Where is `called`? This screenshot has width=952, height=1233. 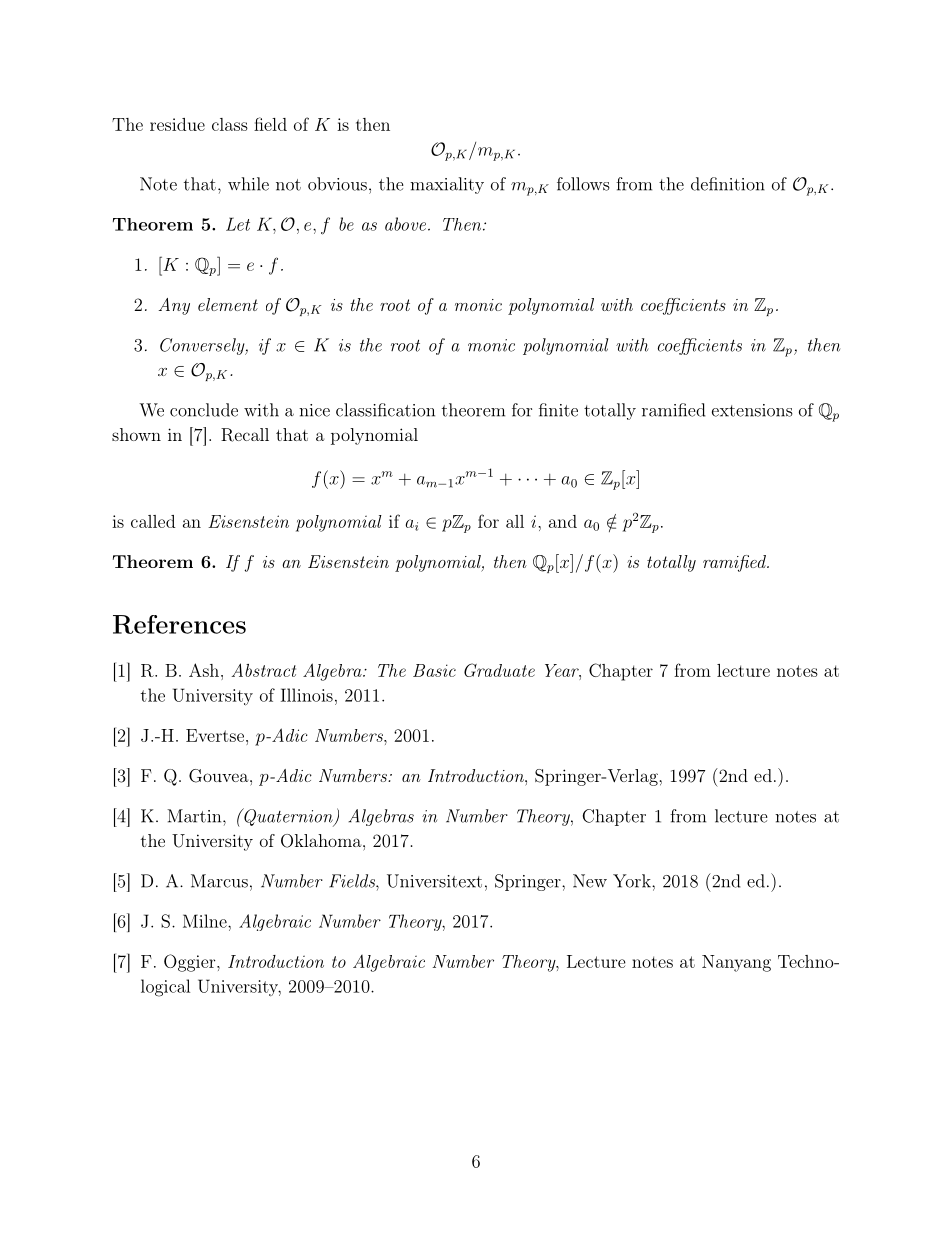 called is located at coordinates (153, 521).
